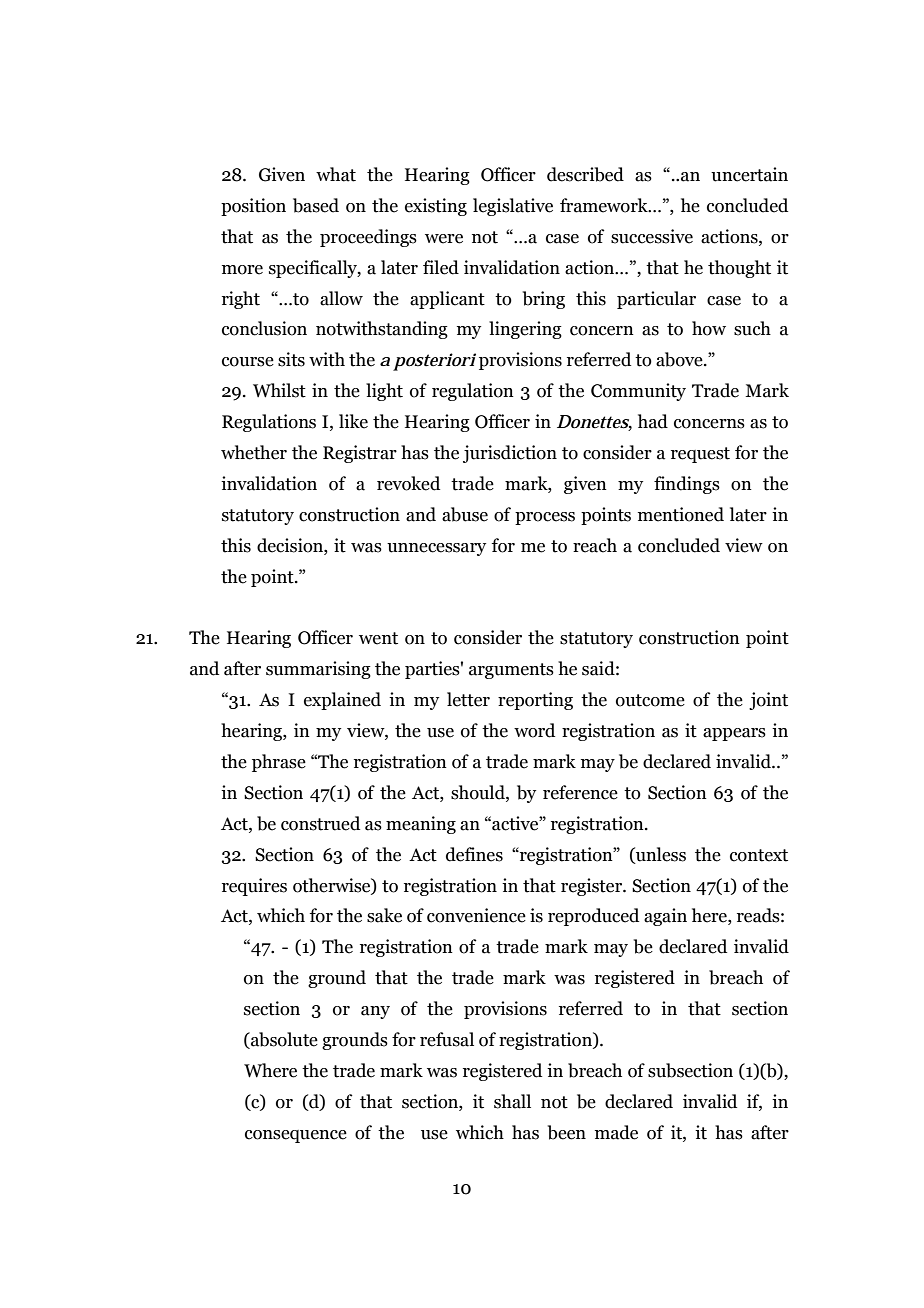 The image size is (924, 1308). What do you see at coordinates (291, 545) in the screenshot?
I see `decision` at bounding box center [291, 545].
